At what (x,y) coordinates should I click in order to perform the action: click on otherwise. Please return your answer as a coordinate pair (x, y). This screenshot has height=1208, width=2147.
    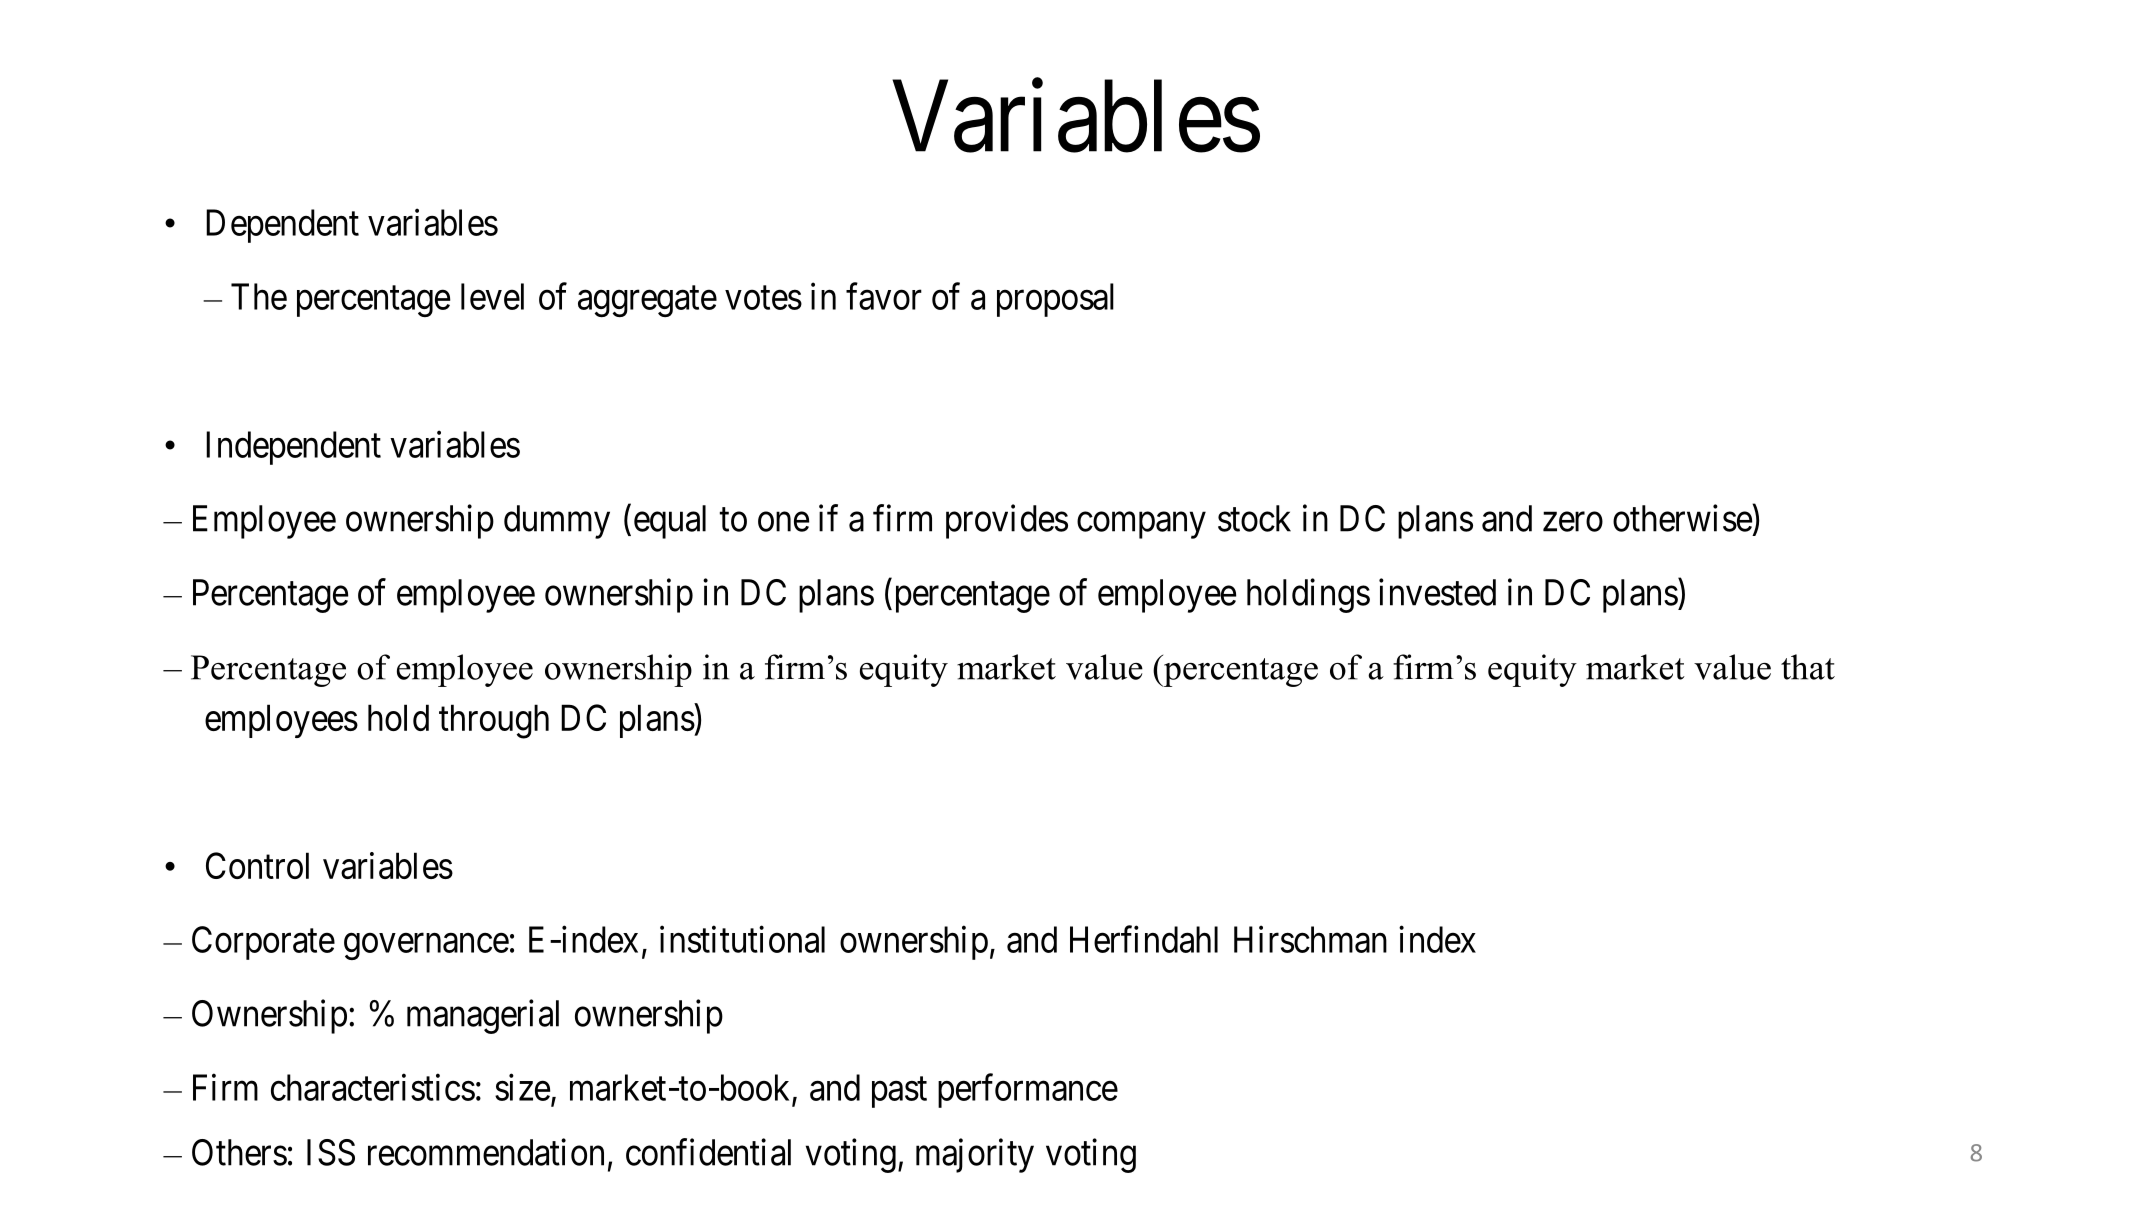
    Looking at the image, I should click on (1683, 518).
